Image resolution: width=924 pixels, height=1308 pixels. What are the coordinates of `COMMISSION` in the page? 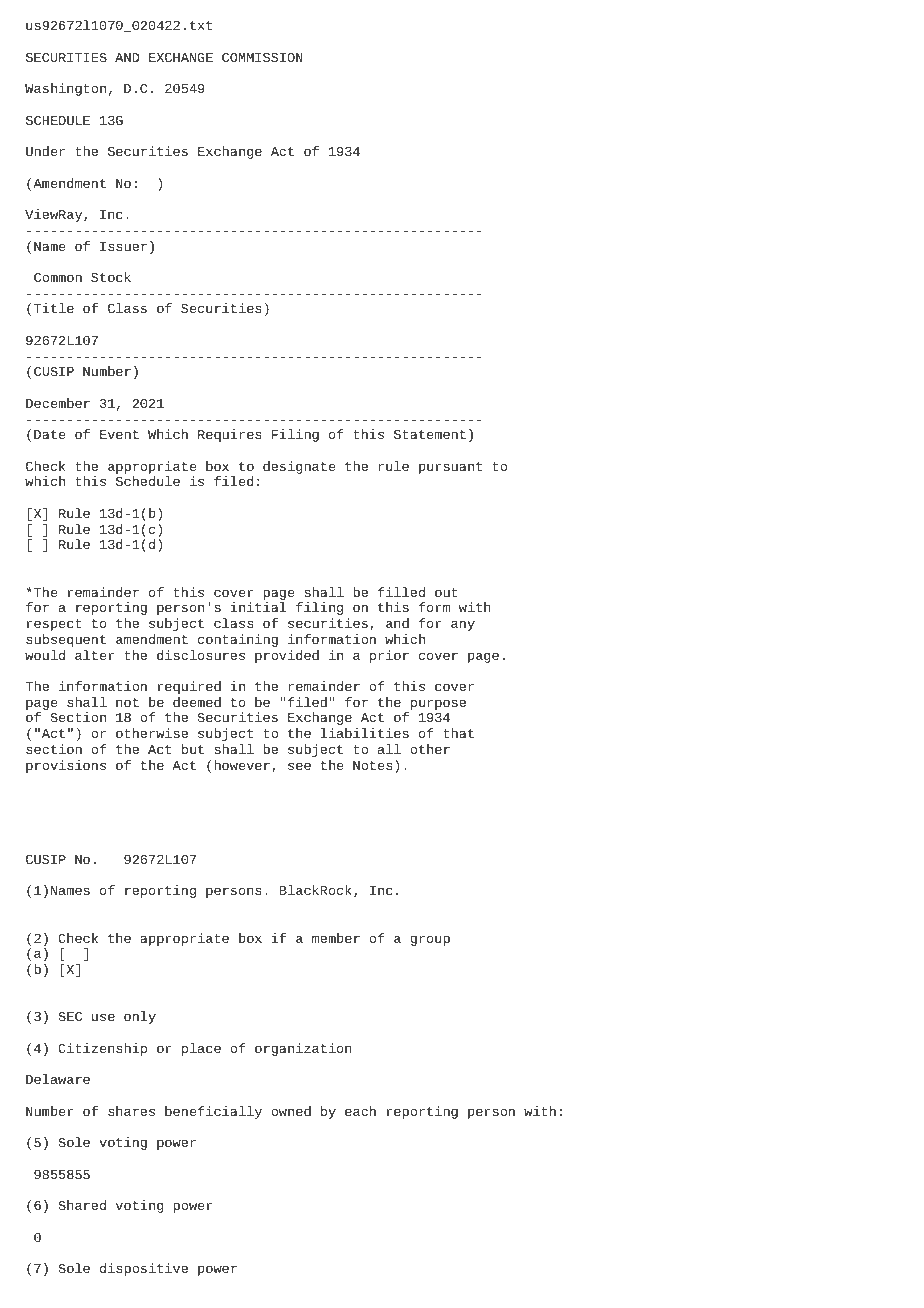 It's located at (262, 57).
